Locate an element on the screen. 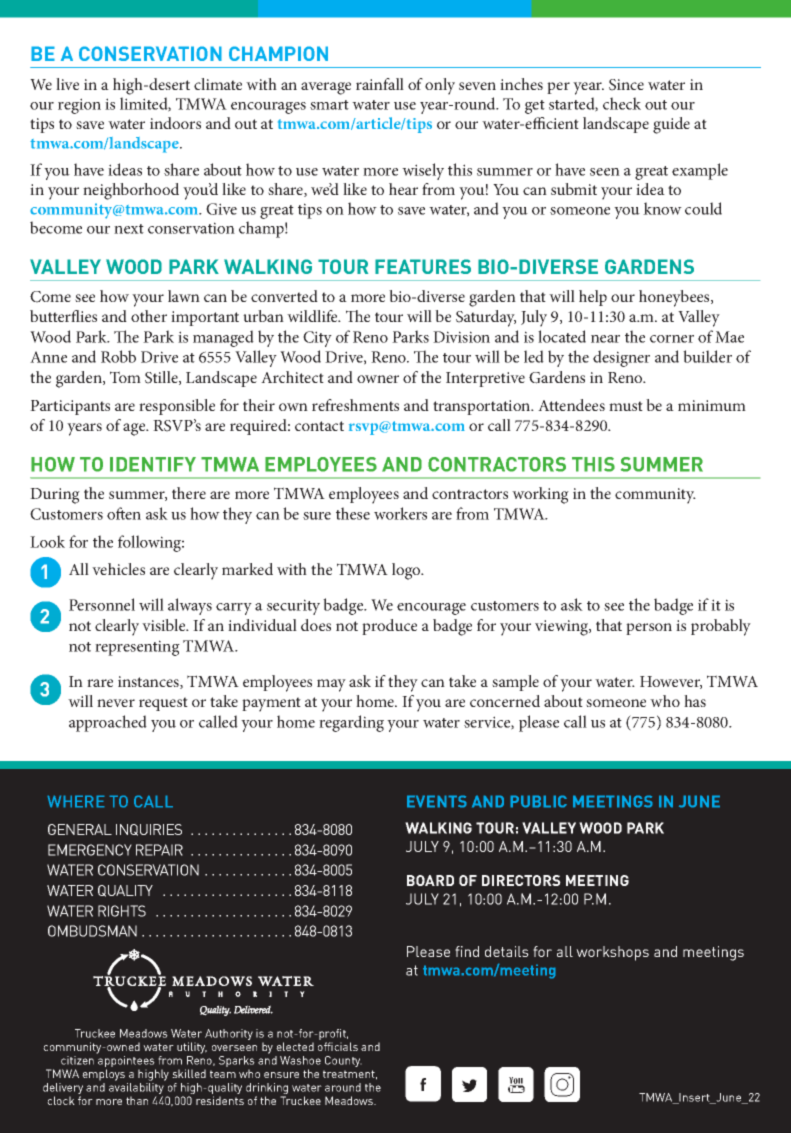 Image resolution: width=791 pixels, height=1133 pixels. approached is located at coordinates (108, 723).
